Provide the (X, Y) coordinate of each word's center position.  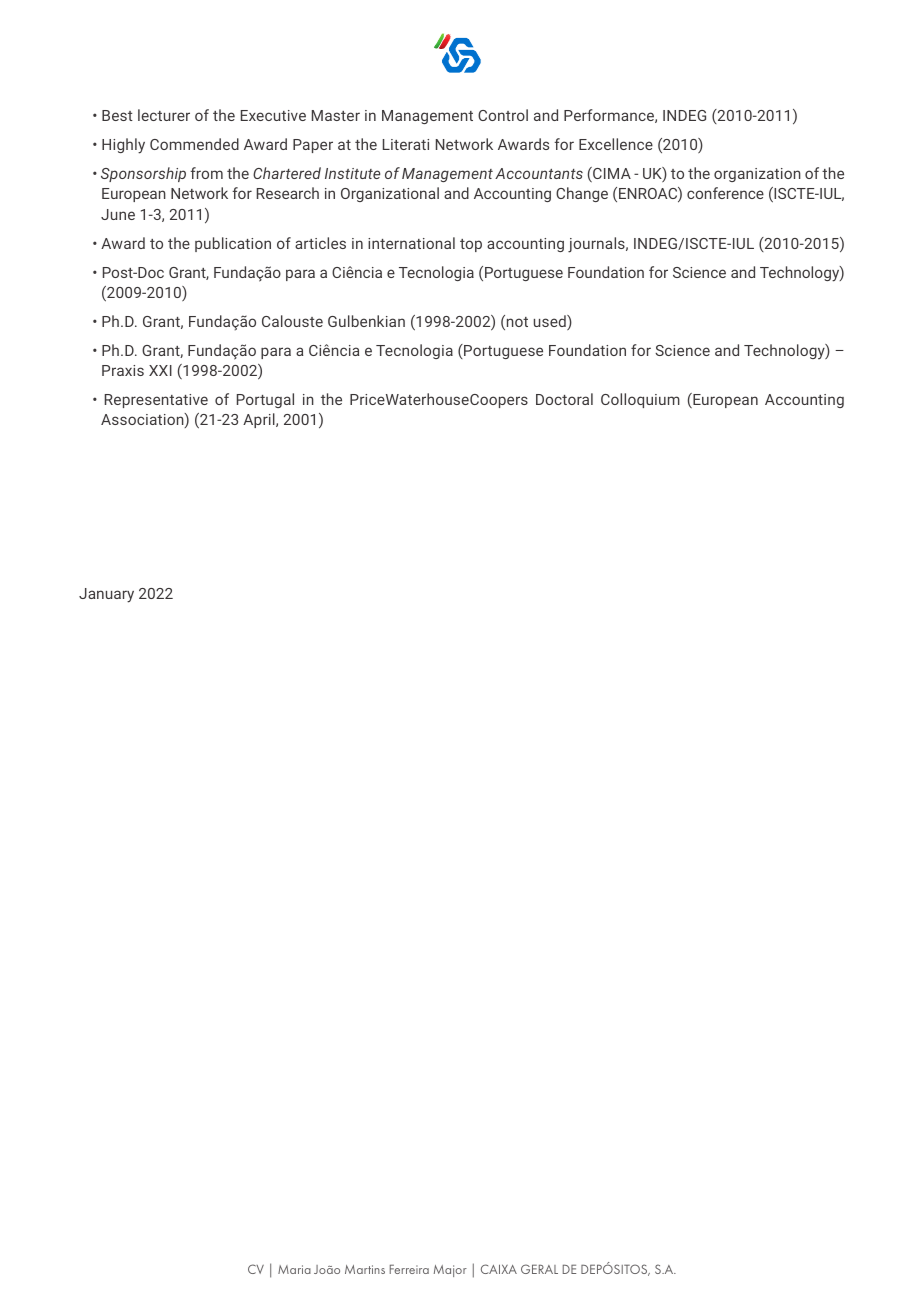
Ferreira (409, 1269)
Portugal (265, 400)
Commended (194, 144)
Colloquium (640, 400)
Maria (294, 1269)
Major (450, 1271)
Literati (406, 144)
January (106, 595)
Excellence (616, 144)
